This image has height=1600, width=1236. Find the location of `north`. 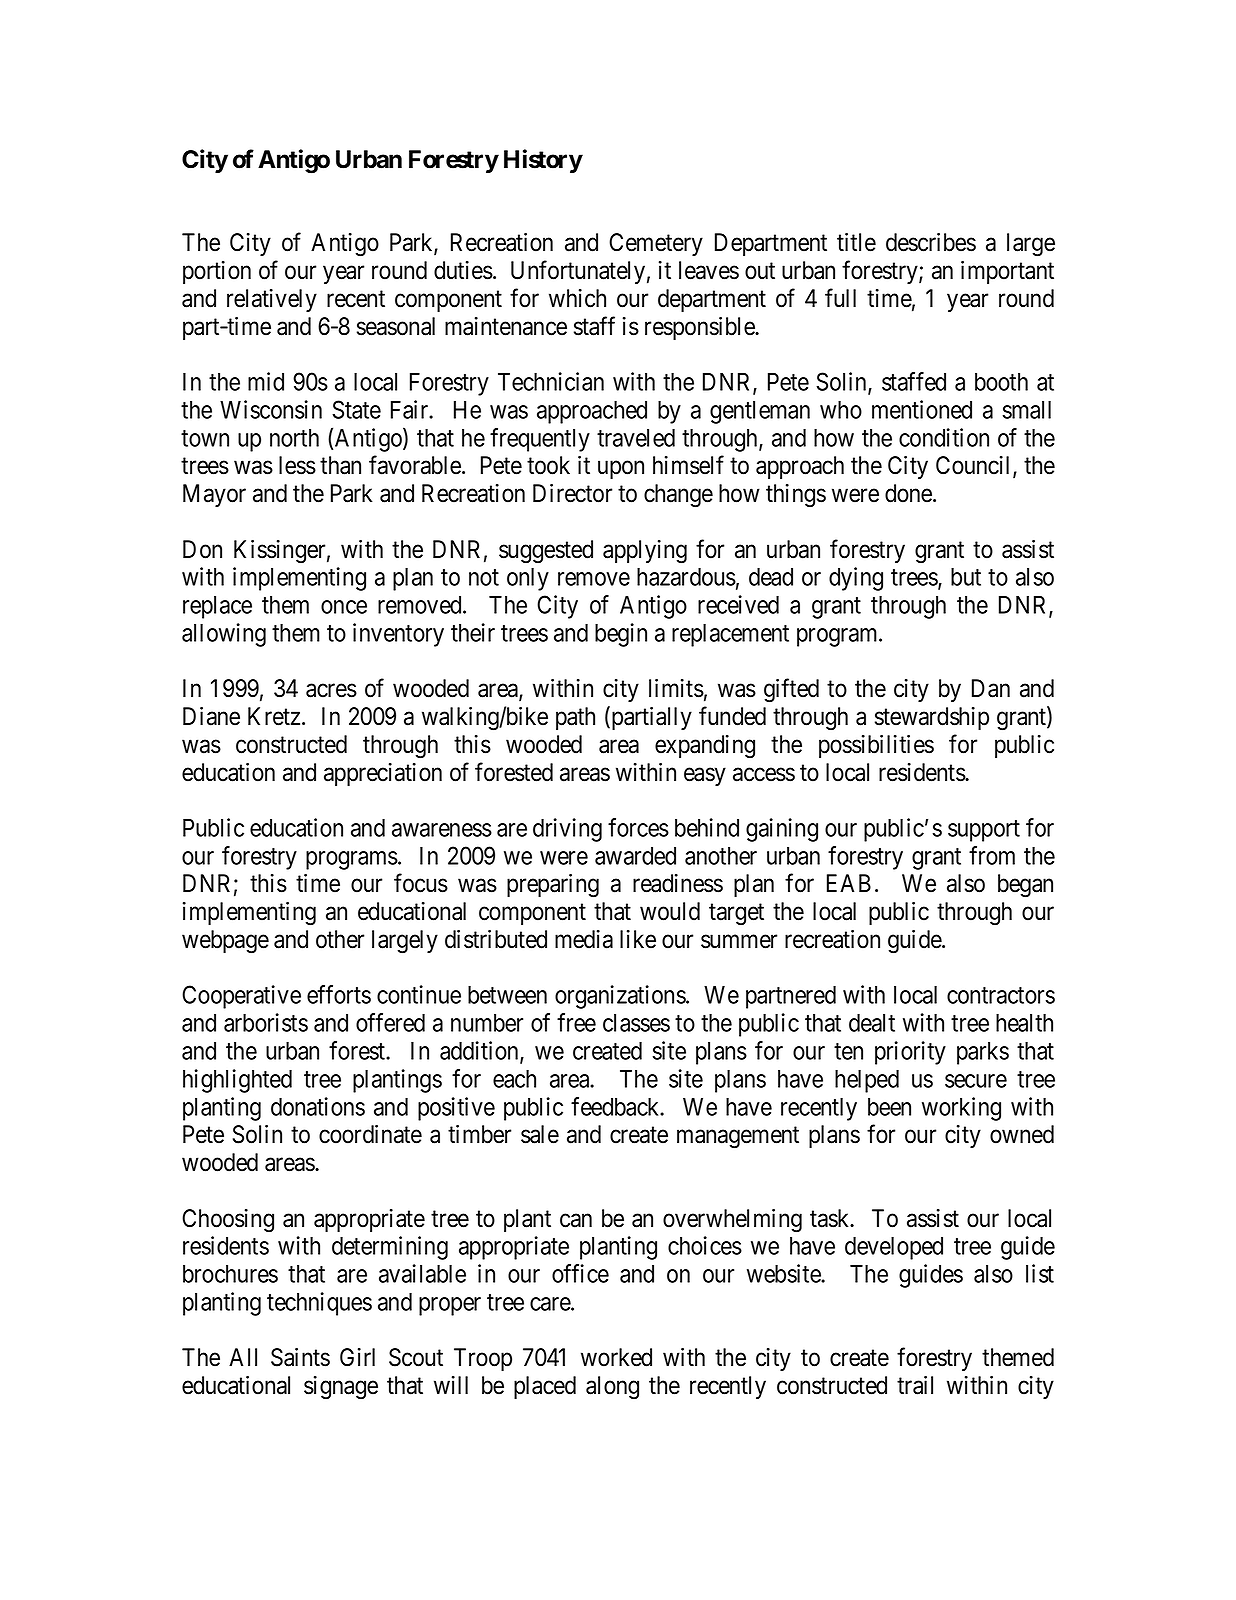

north is located at coordinates (294, 438).
